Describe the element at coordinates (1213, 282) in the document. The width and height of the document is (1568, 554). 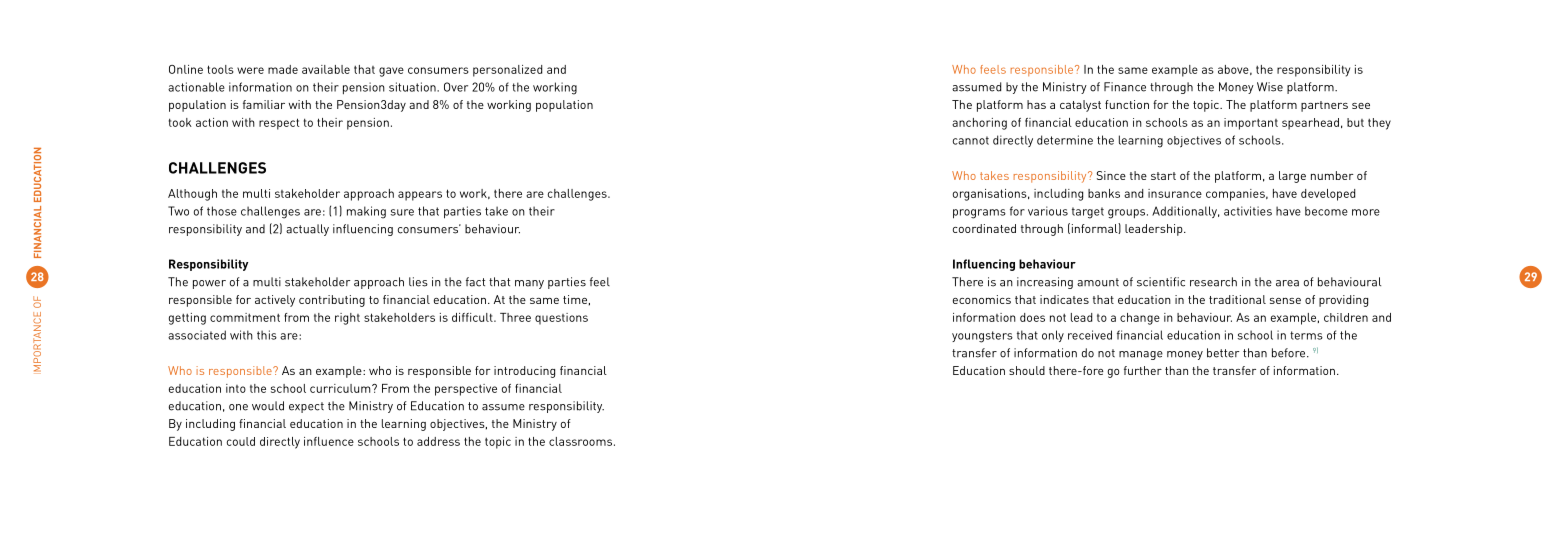
I see `research` at that location.
